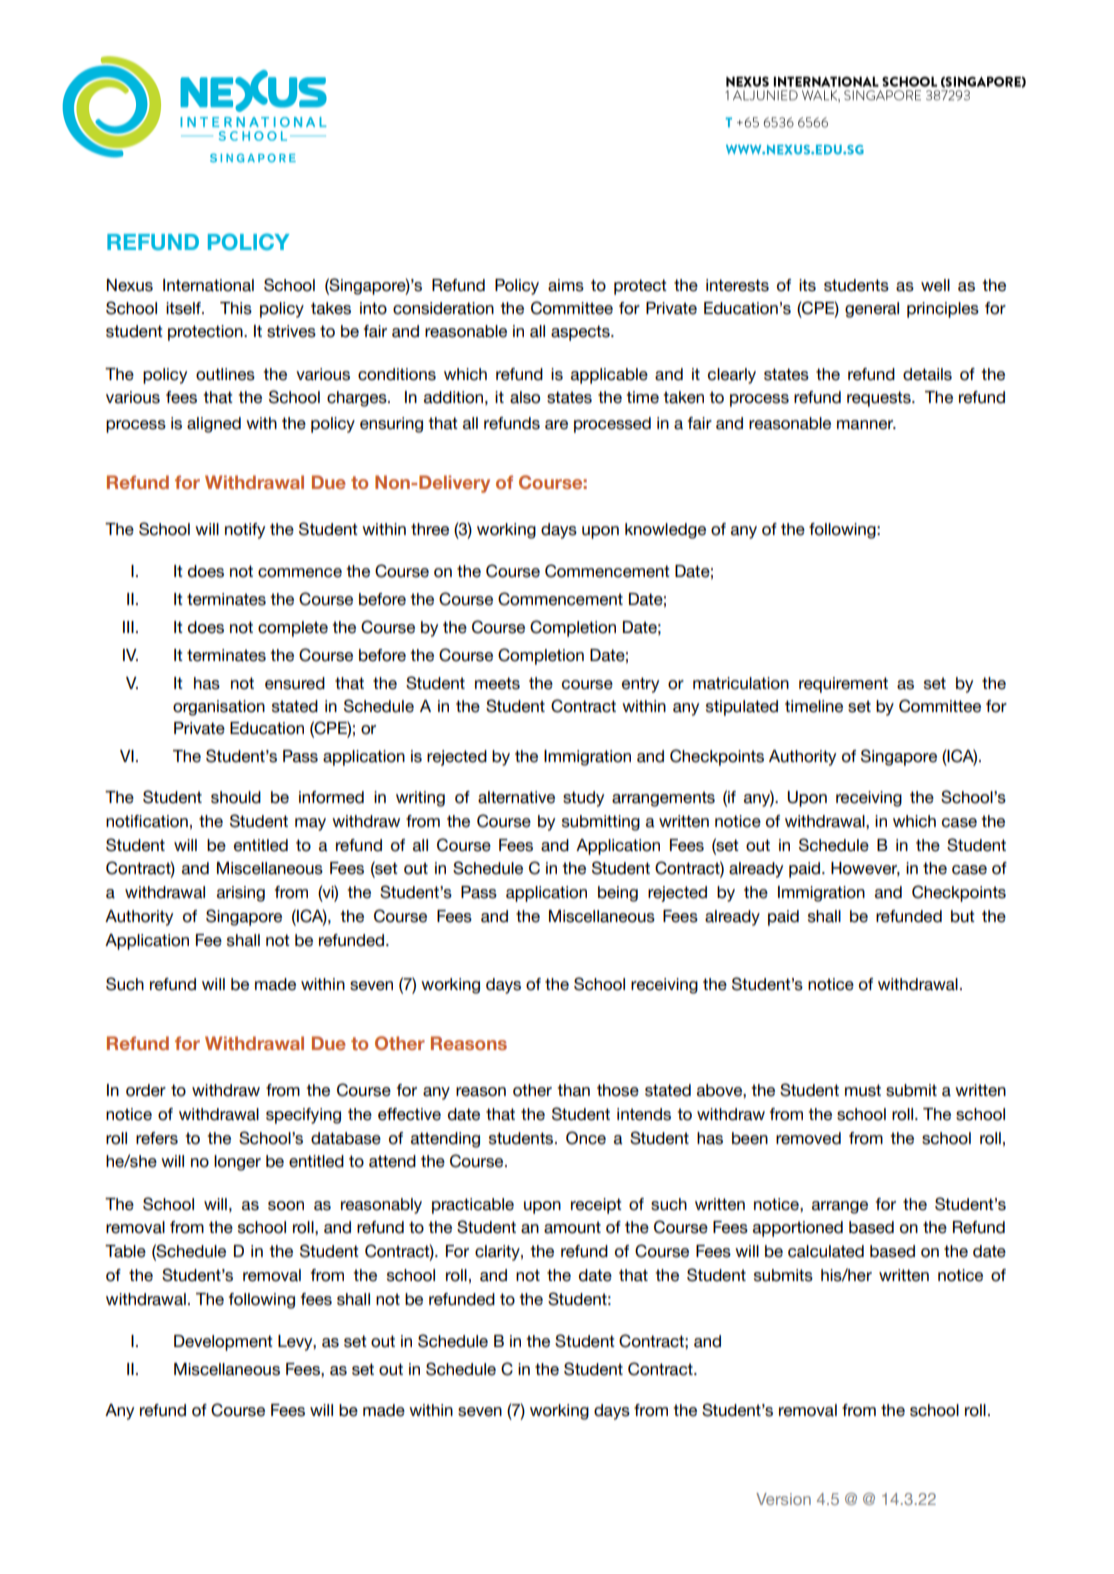 The image size is (1114, 1574). Describe the element at coordinates (581, 333) in the image. I see `aspects` at that location.
